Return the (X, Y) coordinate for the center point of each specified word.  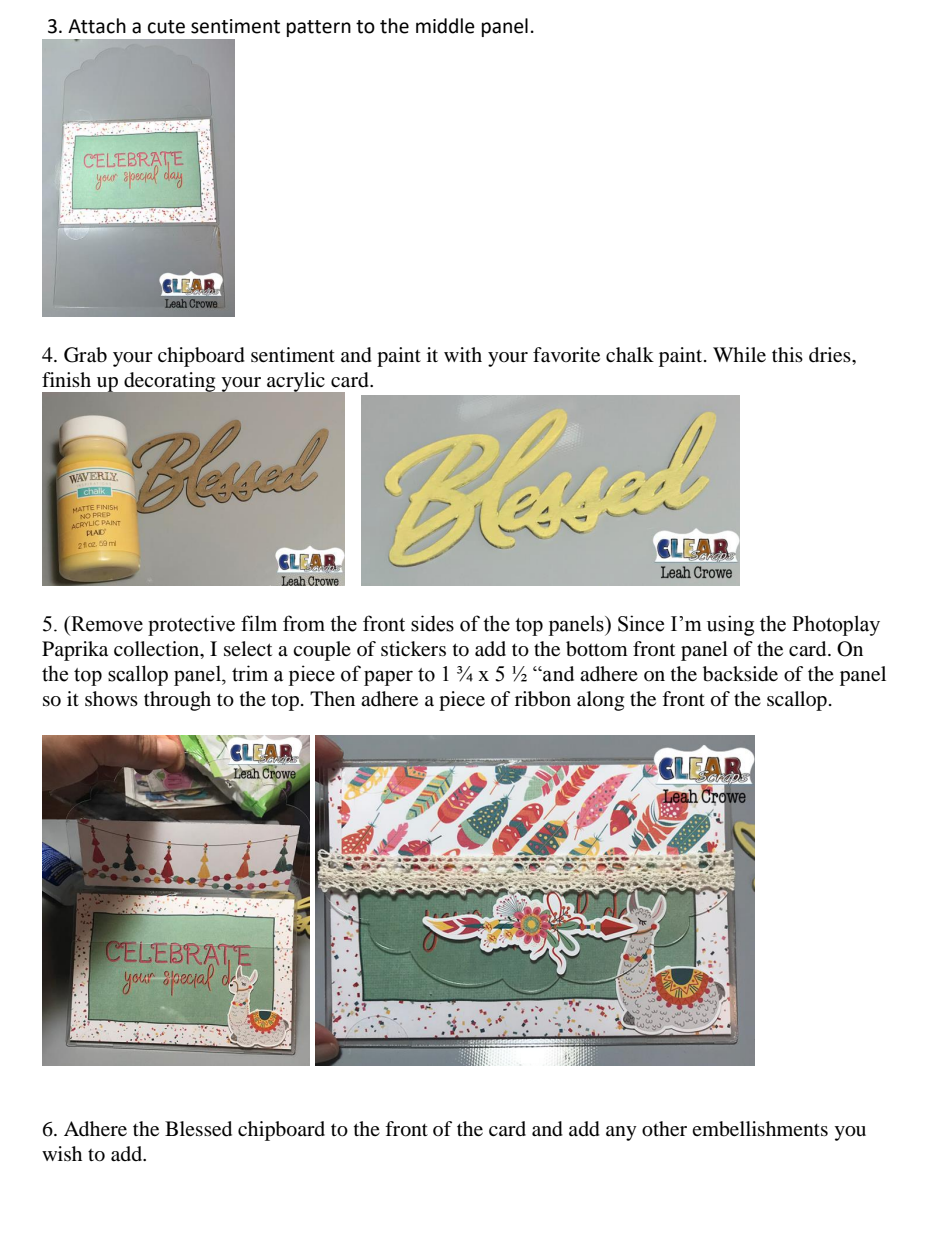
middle (445, 26)
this (787, 354)
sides (432, 623)
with (463, 354)
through (177, 701)
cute (166, 27)
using (730, 625)
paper (388, 678)
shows (111, 698)
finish (66, 379)
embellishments (760, 1129)
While (739, 354)
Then (332, 698)
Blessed (198, 1129)
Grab (85, 355)
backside (740, 674)
